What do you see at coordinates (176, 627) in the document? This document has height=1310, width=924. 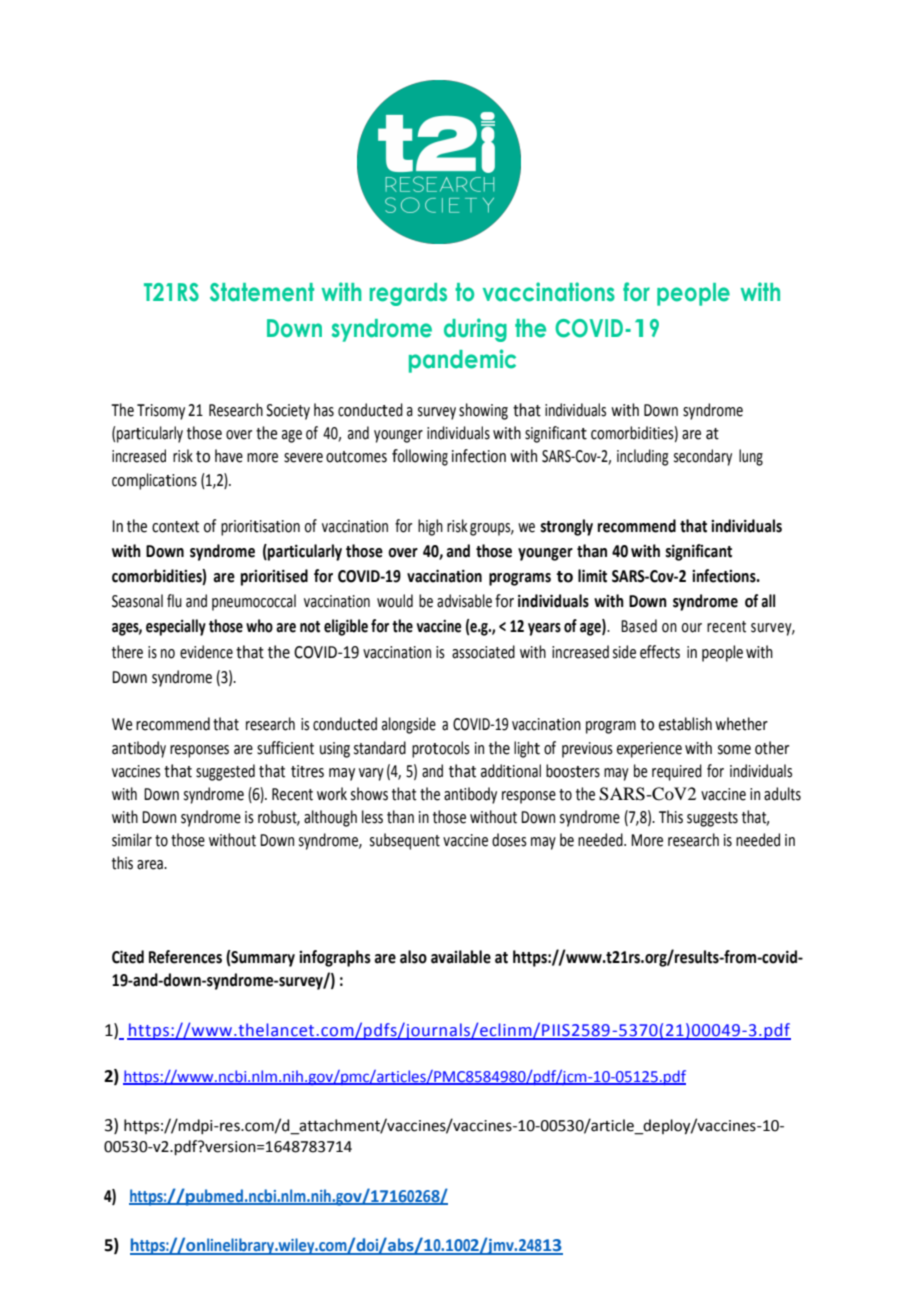 I see `especially` at bounding box center [176, 627].
